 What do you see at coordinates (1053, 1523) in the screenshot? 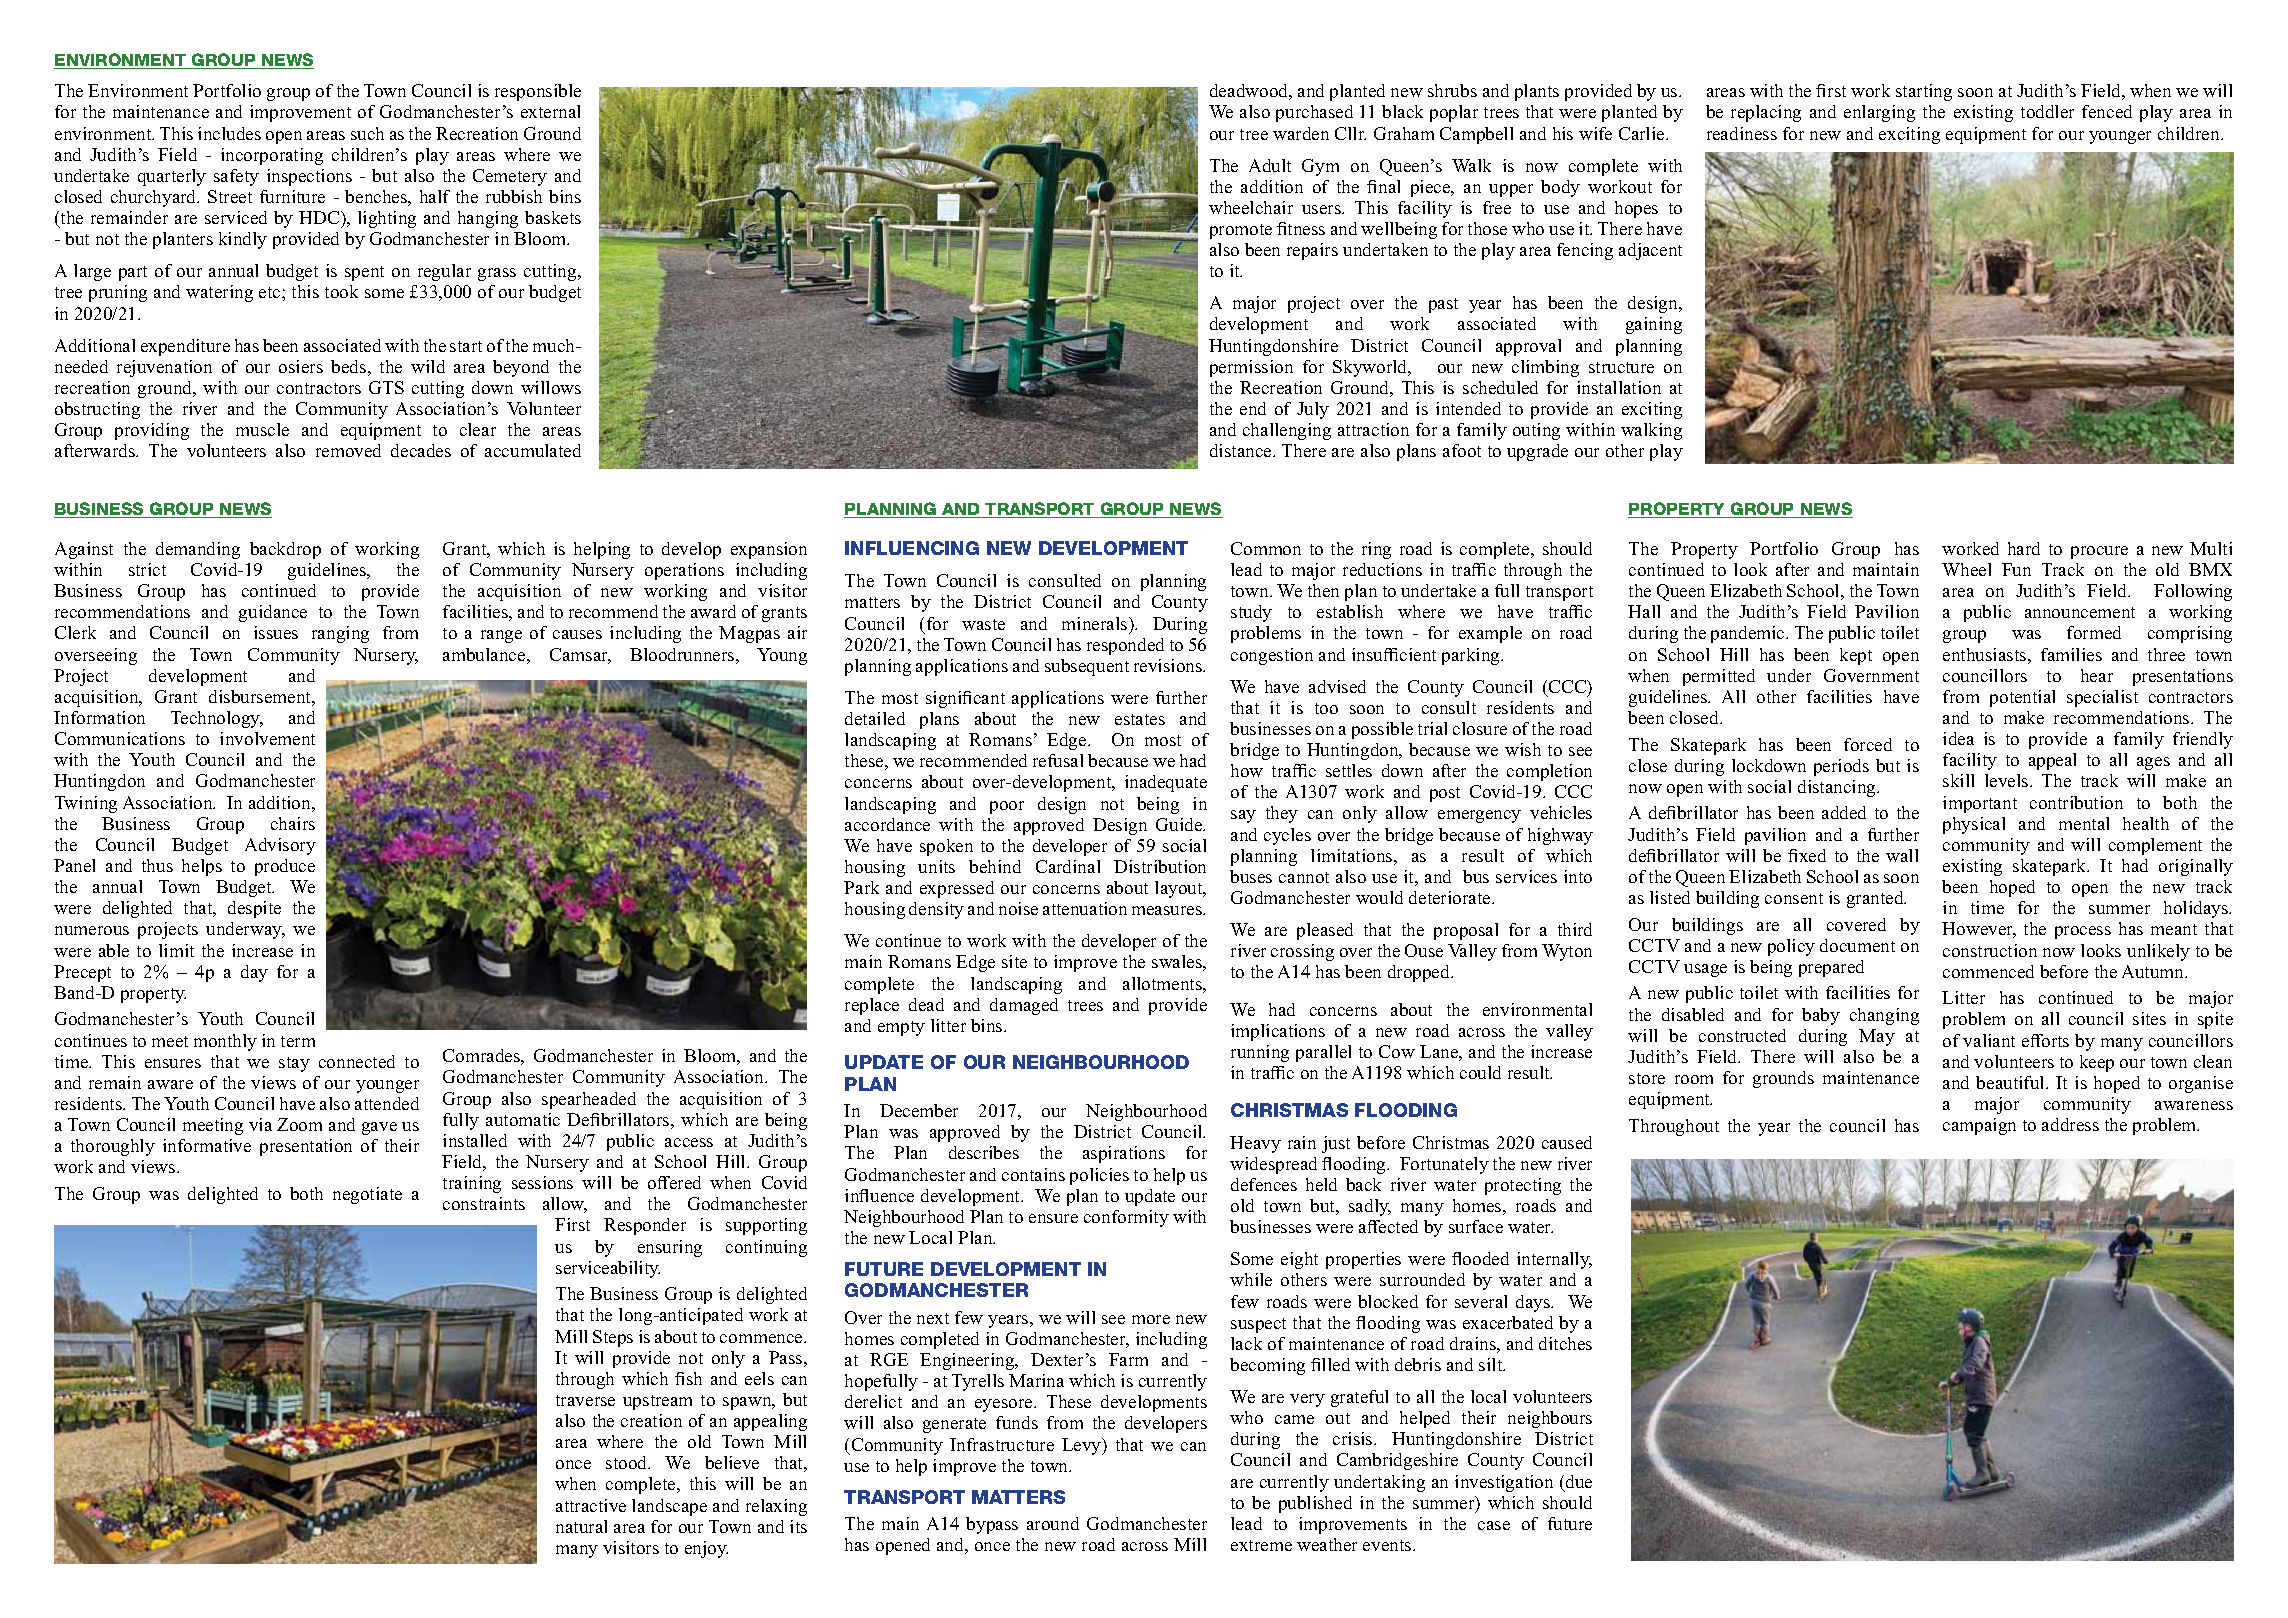
I see `around` at bounding box center [1053, 1523].
